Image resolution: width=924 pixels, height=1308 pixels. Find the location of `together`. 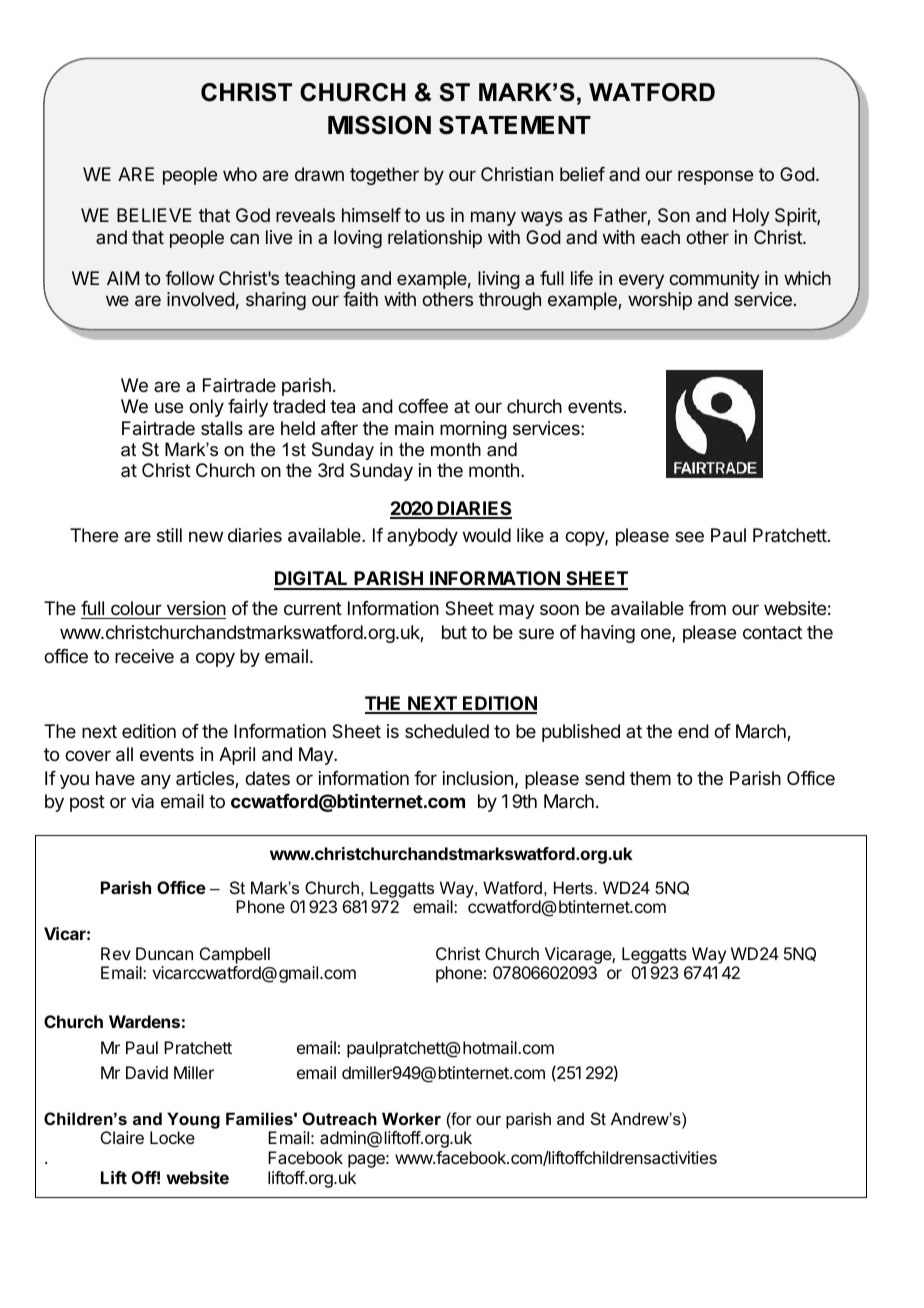

together is located at coordinates (384, 176).
